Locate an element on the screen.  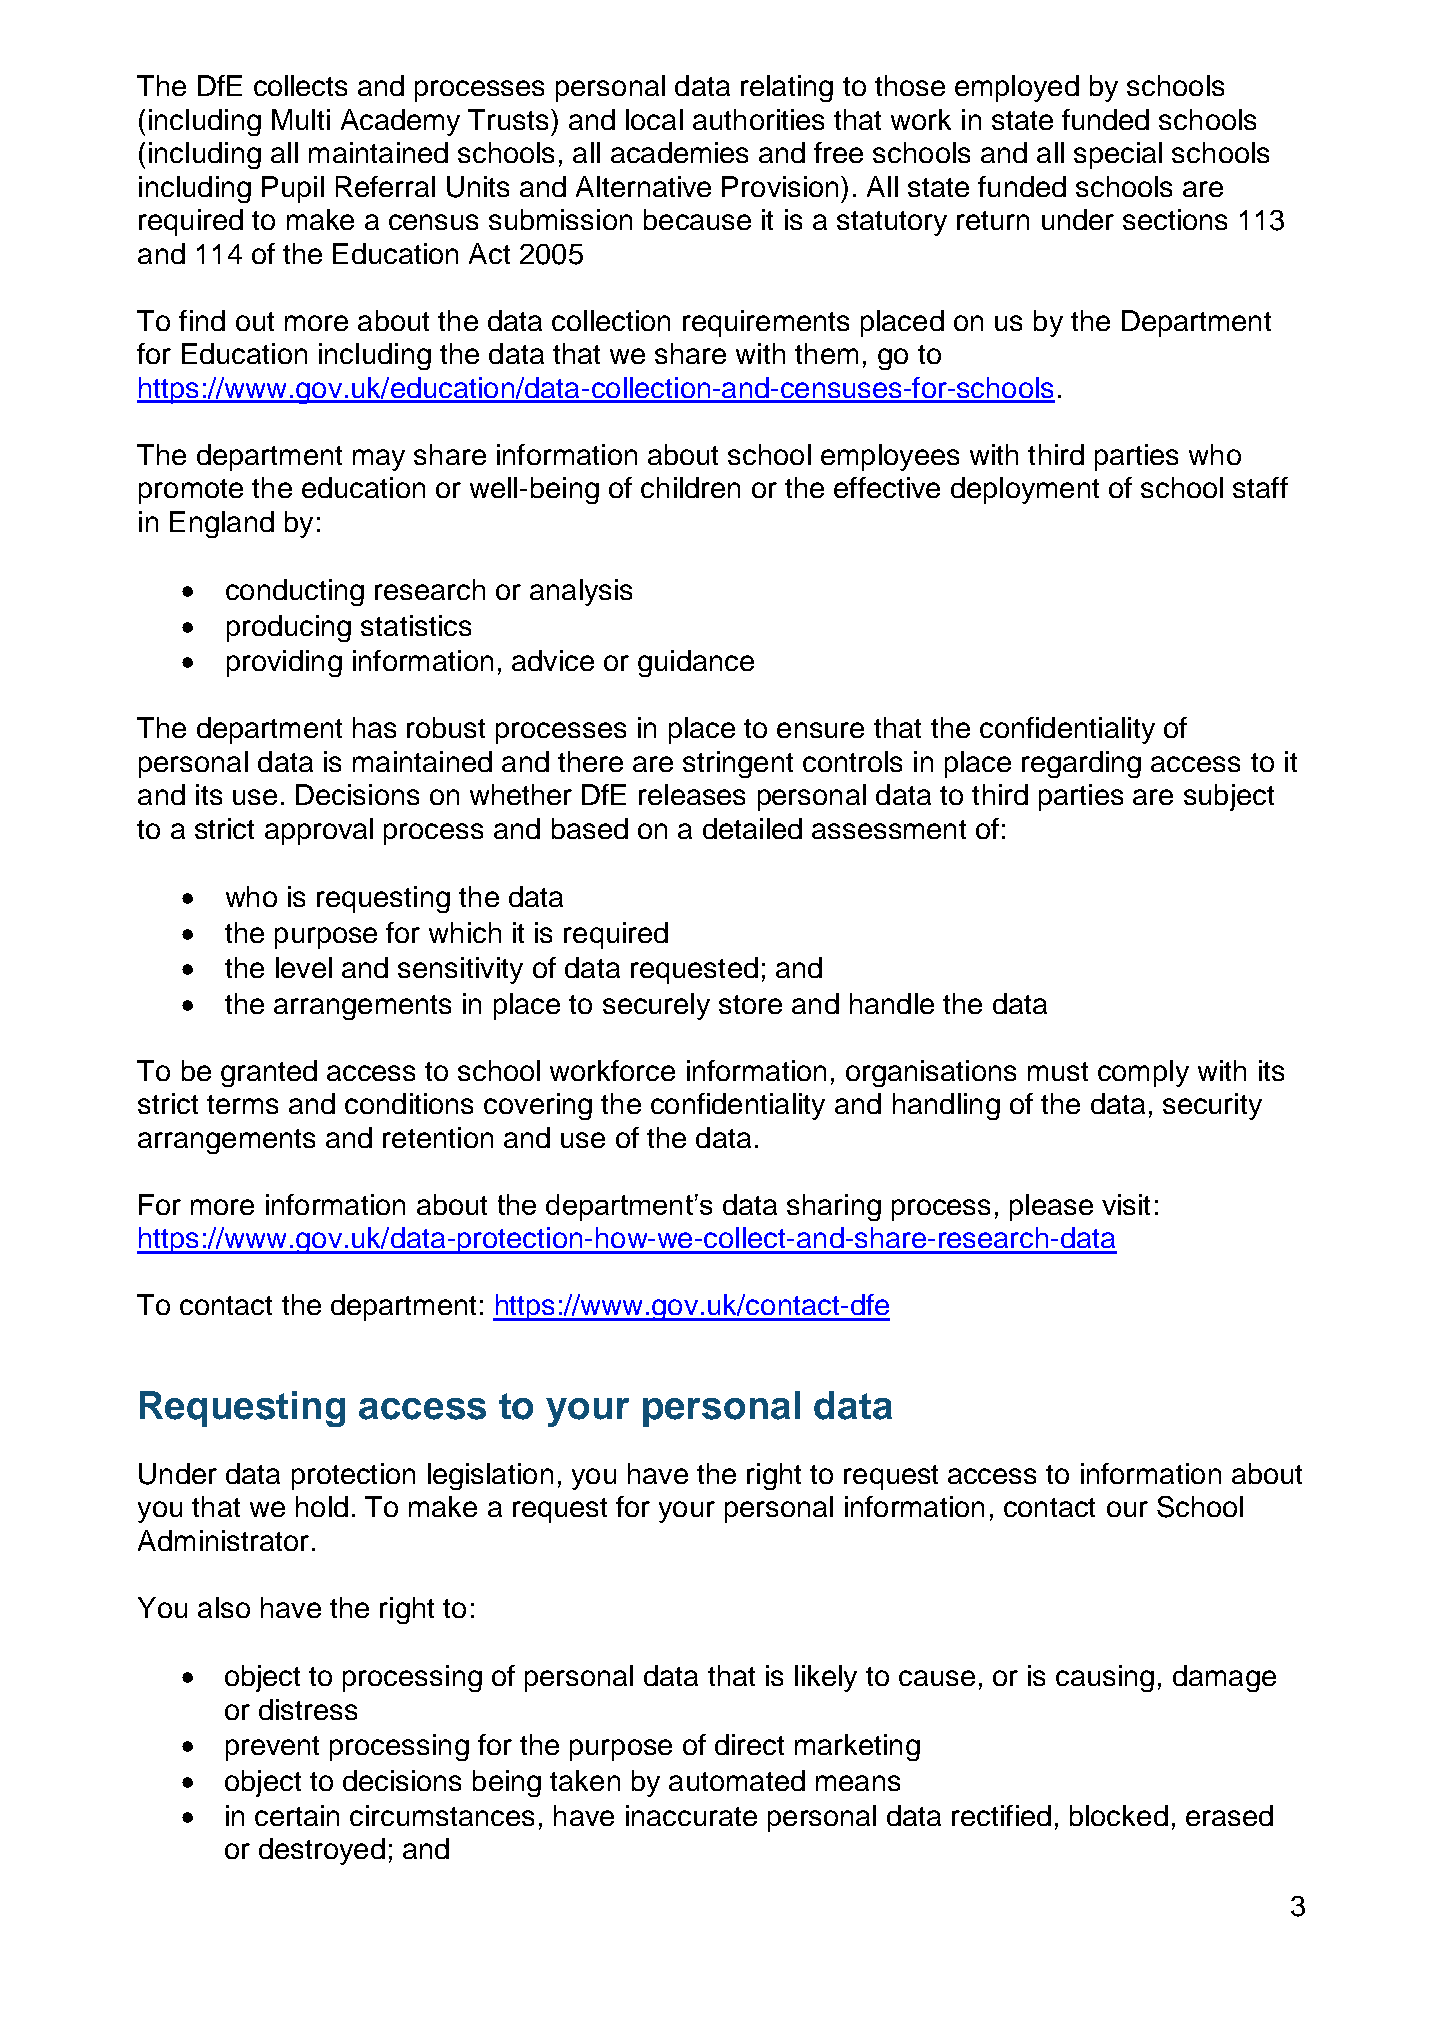
certain is located at coordinates (297, 1815).
